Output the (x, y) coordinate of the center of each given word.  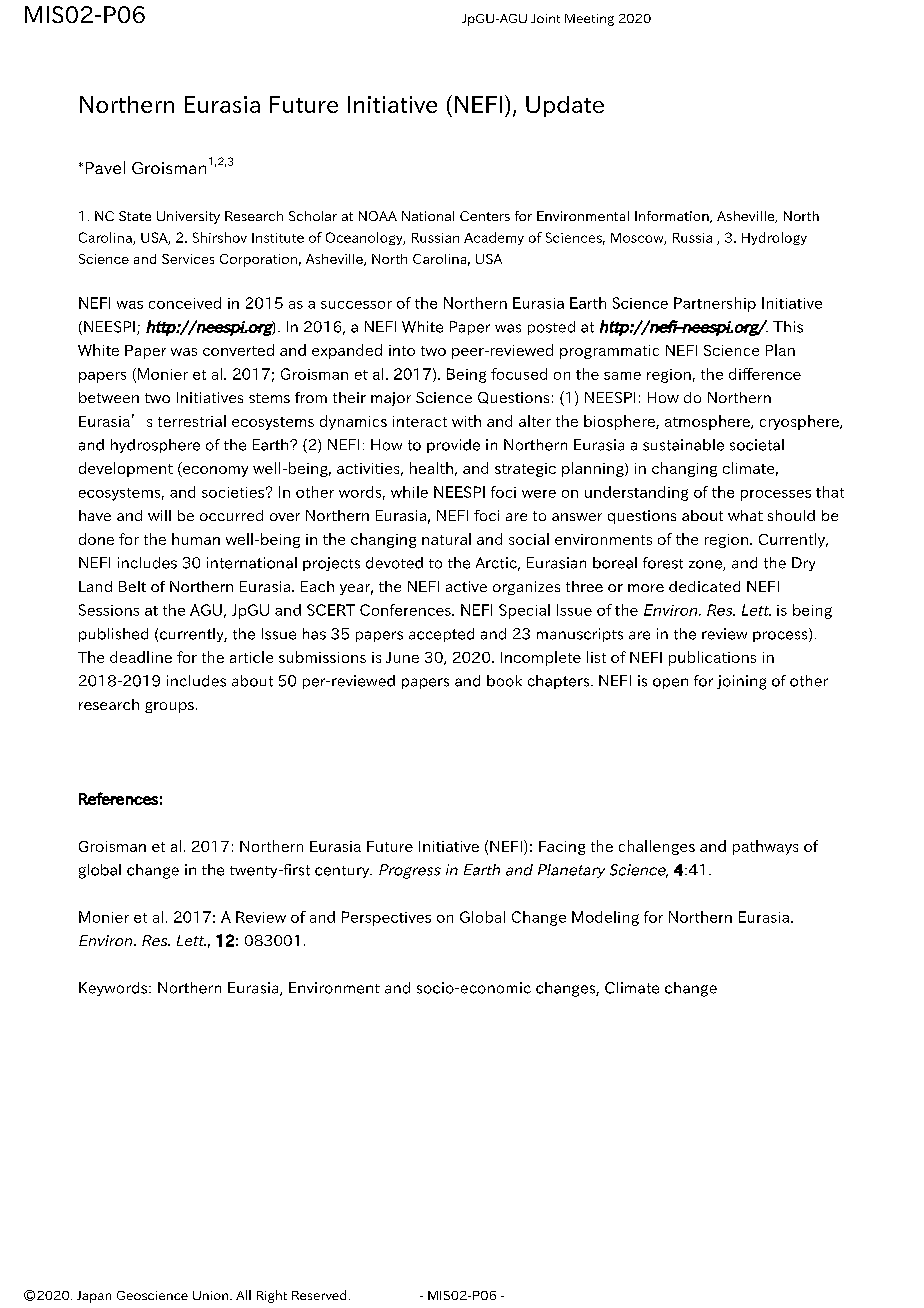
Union (212, 1295)
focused (519, 374)
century (343, 872)
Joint (545, 18)
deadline (141, 657)
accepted (441, 635)
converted (238, 350)
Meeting (589, 20)
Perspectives (386, 918)
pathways (765, 847)
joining (741, 682)
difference (765, 374)
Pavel (105, 167)
